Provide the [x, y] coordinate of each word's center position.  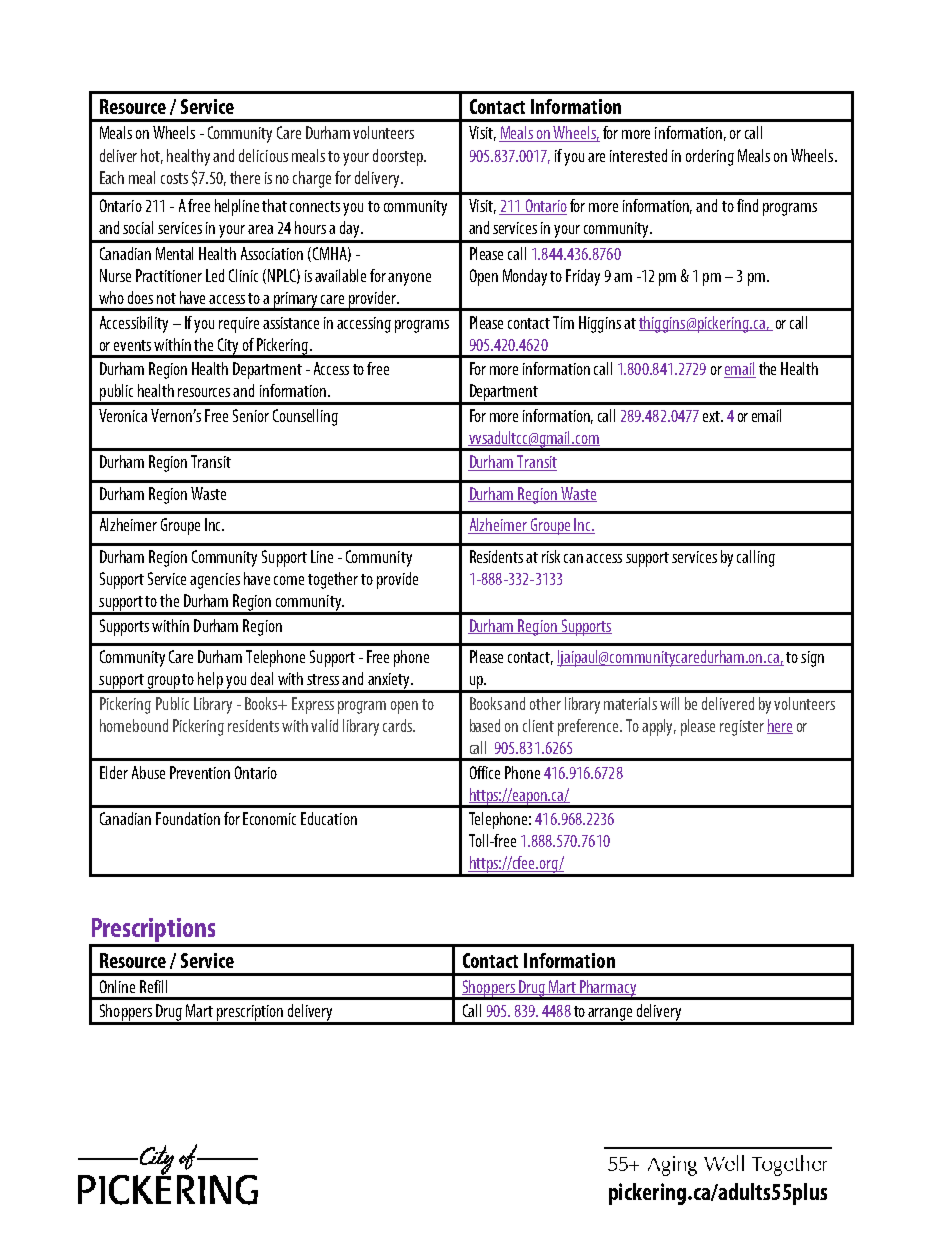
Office [485, 772]
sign [812, 659]
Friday [583, 277]
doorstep [399, 157]
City [228, 347]
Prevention [200, 772]
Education [329, 818]
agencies [215, 581]
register [742, 728]
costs [174, 178]
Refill [153, 986]
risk [551, 556]
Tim [563, 322]
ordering [710, 157]
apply [659, 727]
